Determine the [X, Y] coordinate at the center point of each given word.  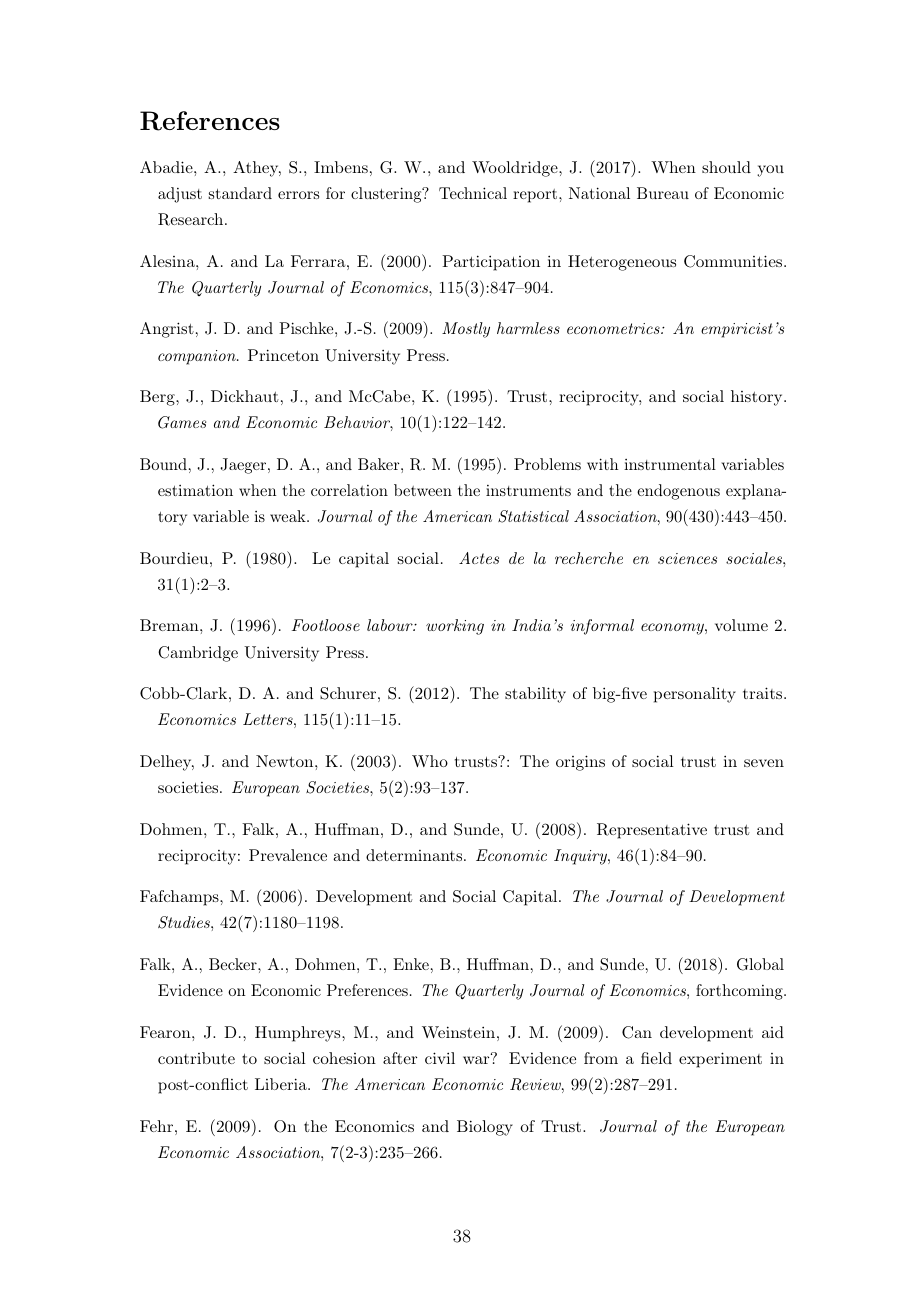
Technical [473, 193]
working [455, 627]
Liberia [282, 1084]
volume [741, 625]
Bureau [663, 193]
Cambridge [198, 654]
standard [240, 193]
